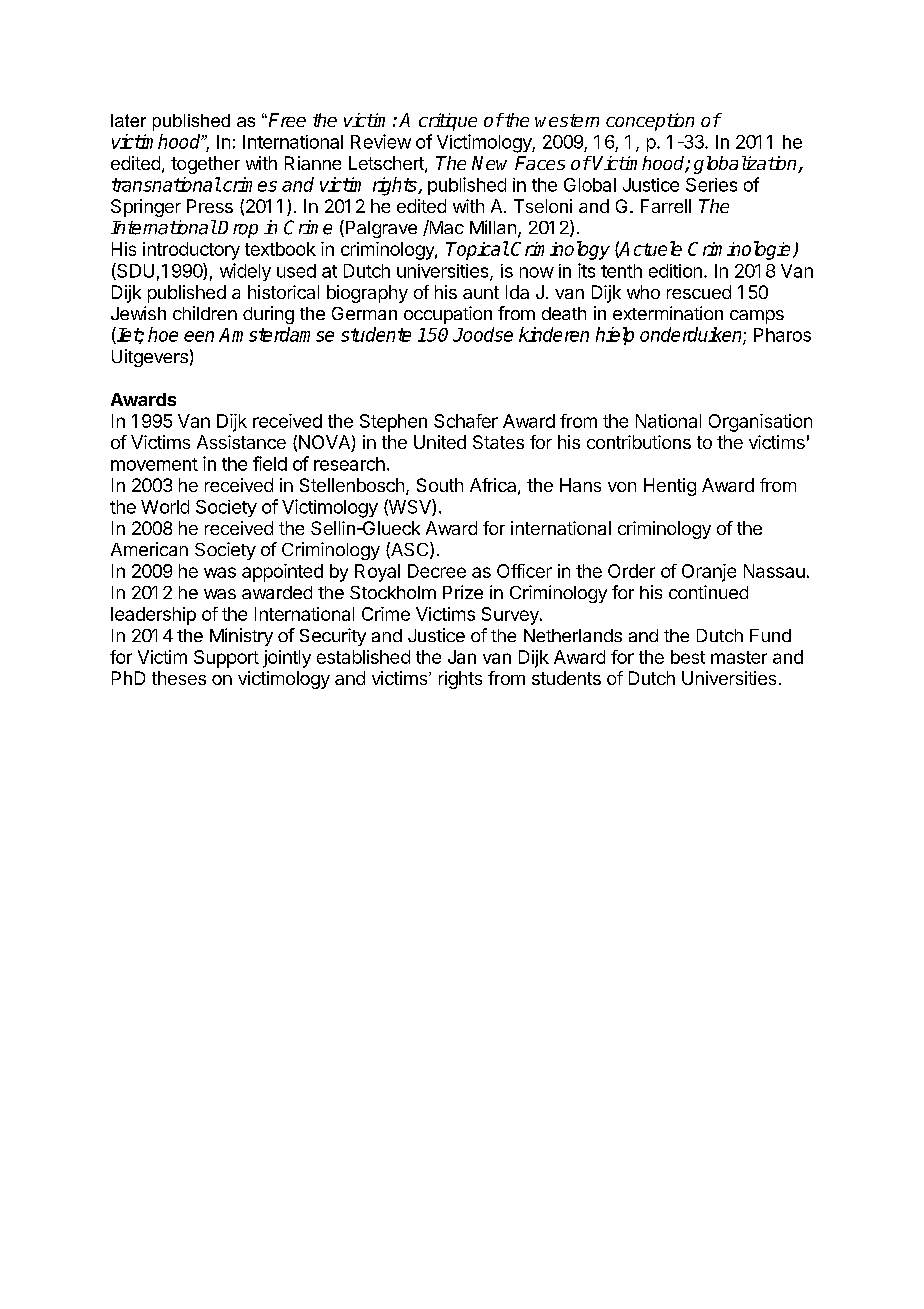 The image size is (924, 1309). Describe the element at coordinates (241, 442) in the screenshot. I see `Assistance` at that location.
